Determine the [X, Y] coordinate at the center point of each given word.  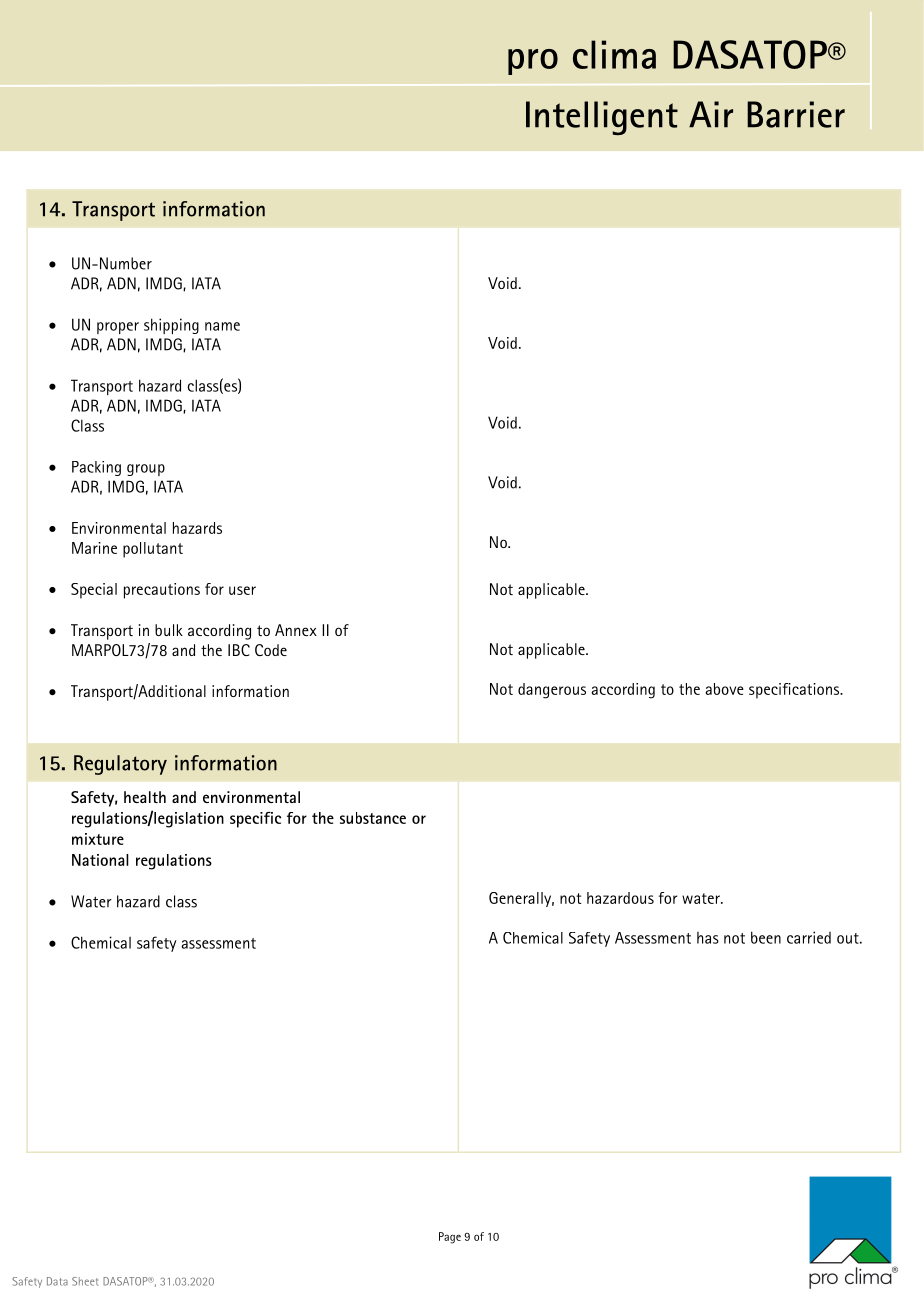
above [724, 689]
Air [711, 114]
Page [450, 1238]
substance [373, 818]
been [766, 937]
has [708, 938]
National [100, 860]
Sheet [85, 1281]
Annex [296, 630]
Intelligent [602, 118]
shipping [171, 326]
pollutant [153, 550]
